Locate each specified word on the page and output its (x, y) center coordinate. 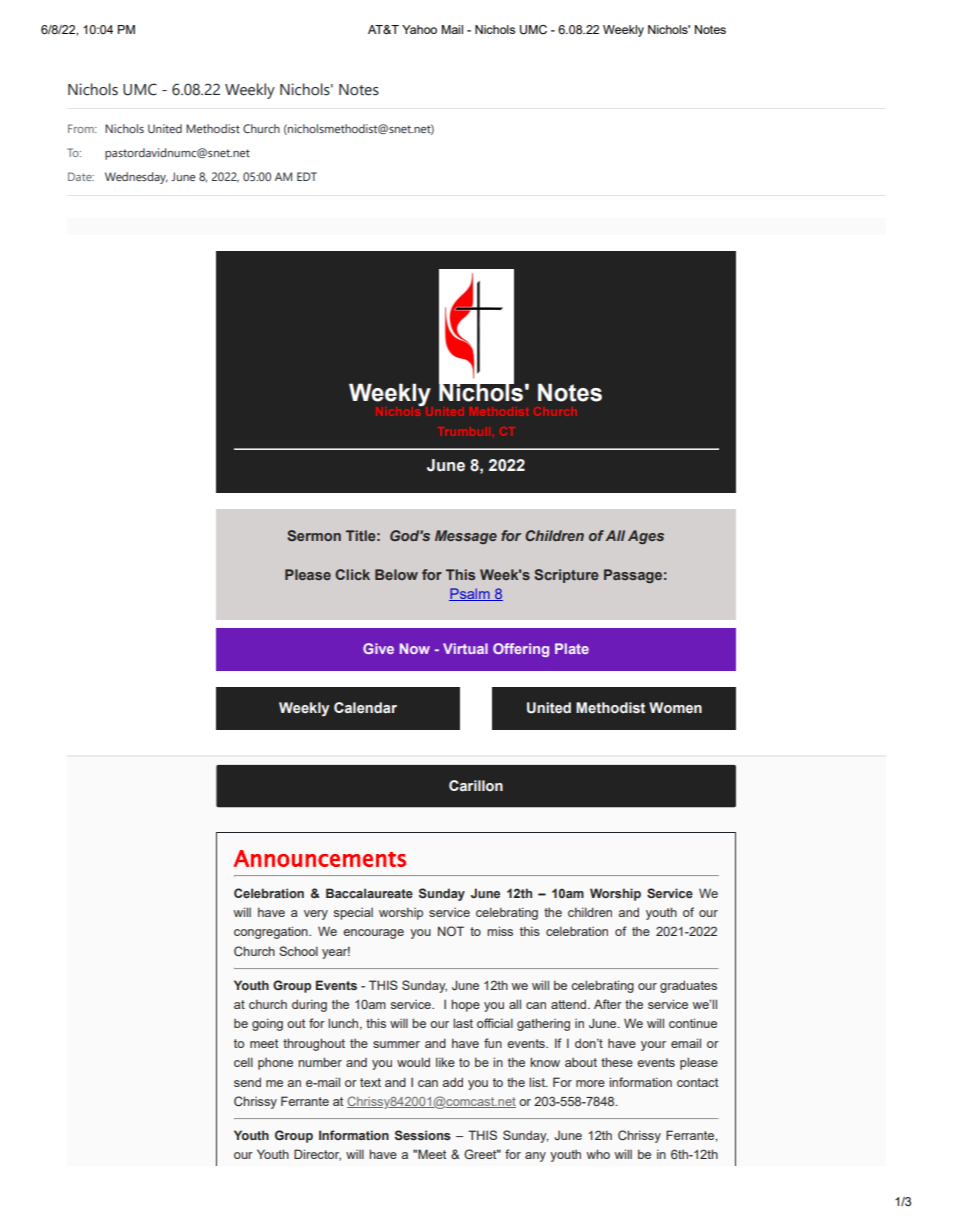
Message (466, 537)
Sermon (314, 535)
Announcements (320, 858)
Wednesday (136, 178)
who (598, 1154)
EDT (307, 176)
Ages (646, 537)
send (247, 1082)
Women (675, 708)
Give (378, 648)
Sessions (423, 1135)
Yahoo (419, 29)
